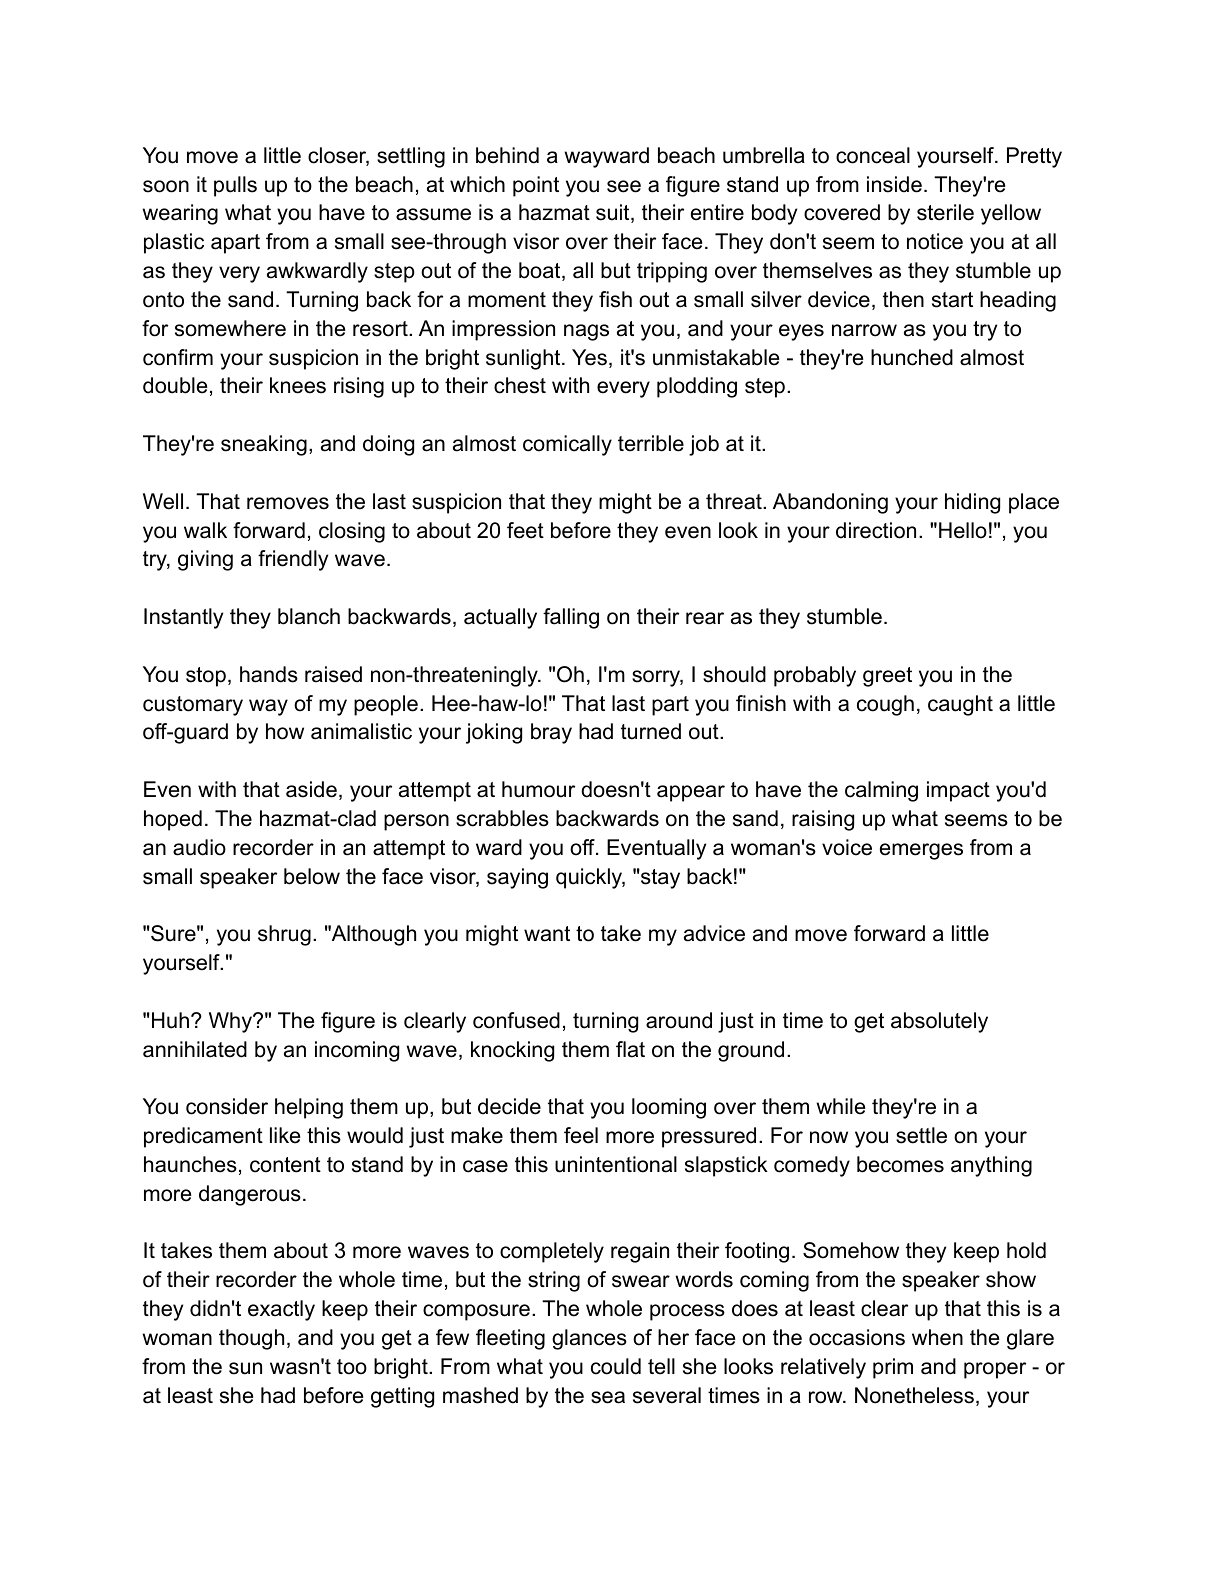 The image size is (1213, 1570). Describe the element at coordinates (958, 791) in the screenshot. I see `impact` at that location.
